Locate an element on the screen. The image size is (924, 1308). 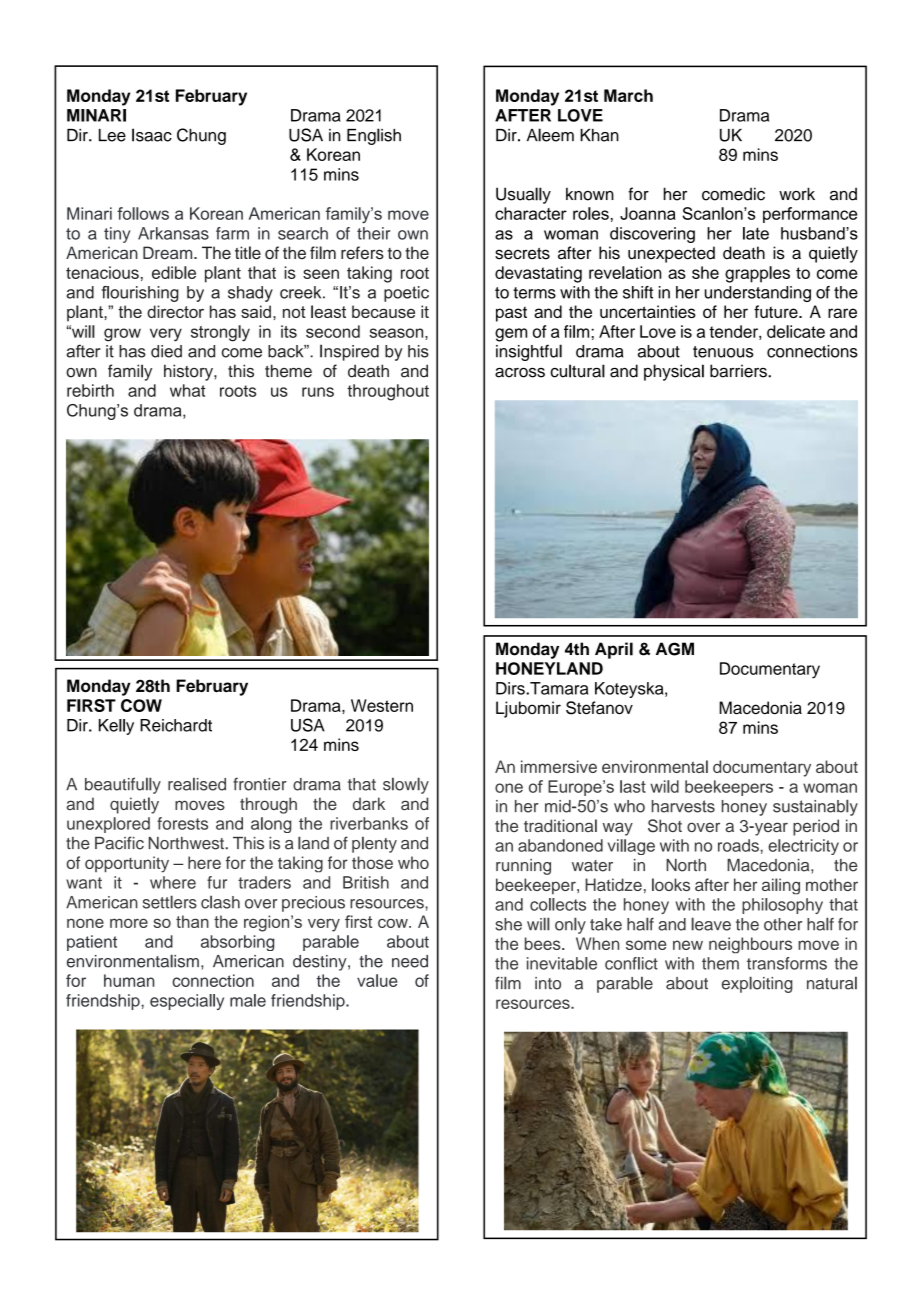
gem is located at coordinates (511, 335).
